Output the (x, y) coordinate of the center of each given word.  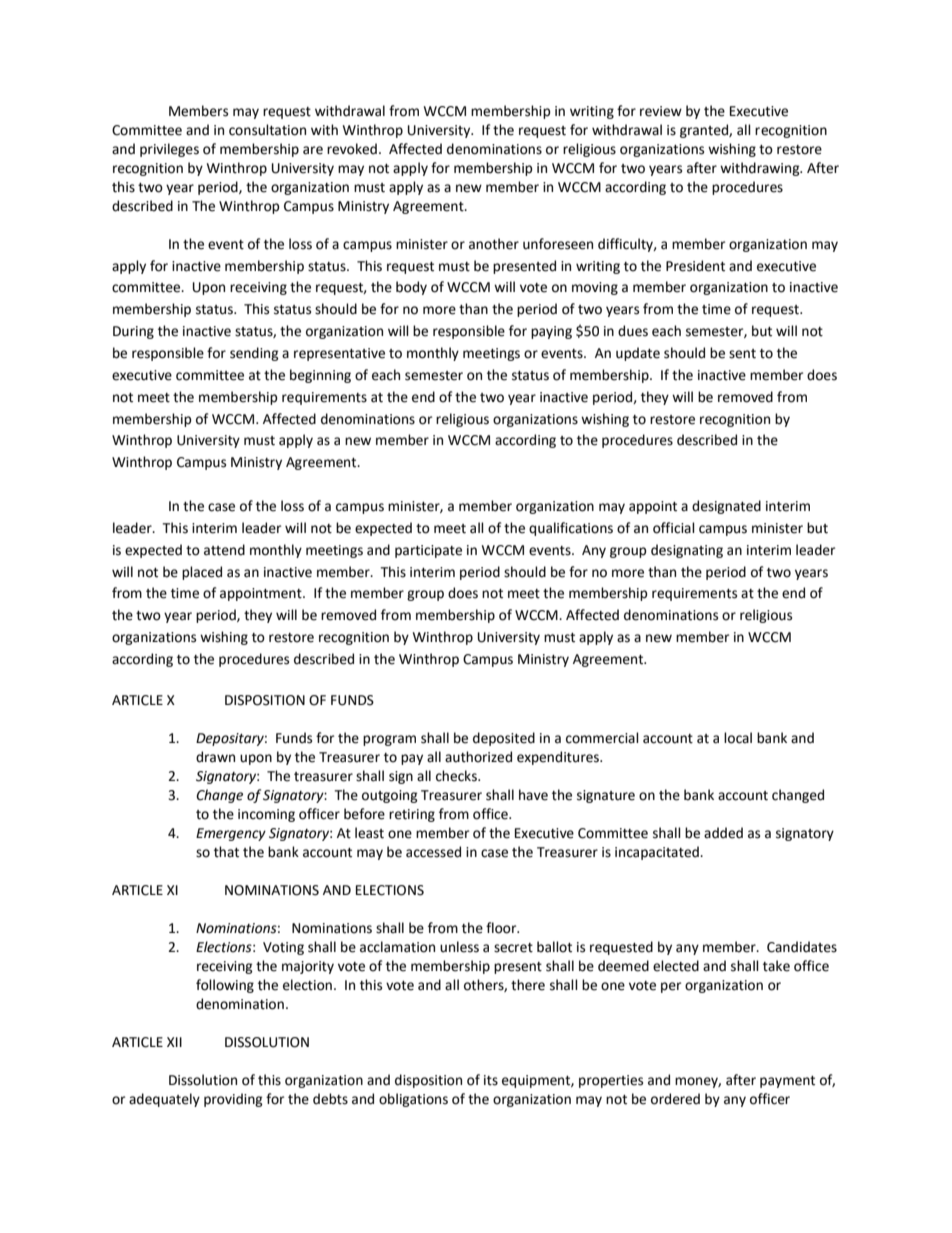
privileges (169, 150)
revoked (352, 149)
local (738, 738)
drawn (215, 757)
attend (224, 550)
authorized (478, 757)
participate (428, 551)
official (674, 528)
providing (233, 1100)
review (661, 111)
